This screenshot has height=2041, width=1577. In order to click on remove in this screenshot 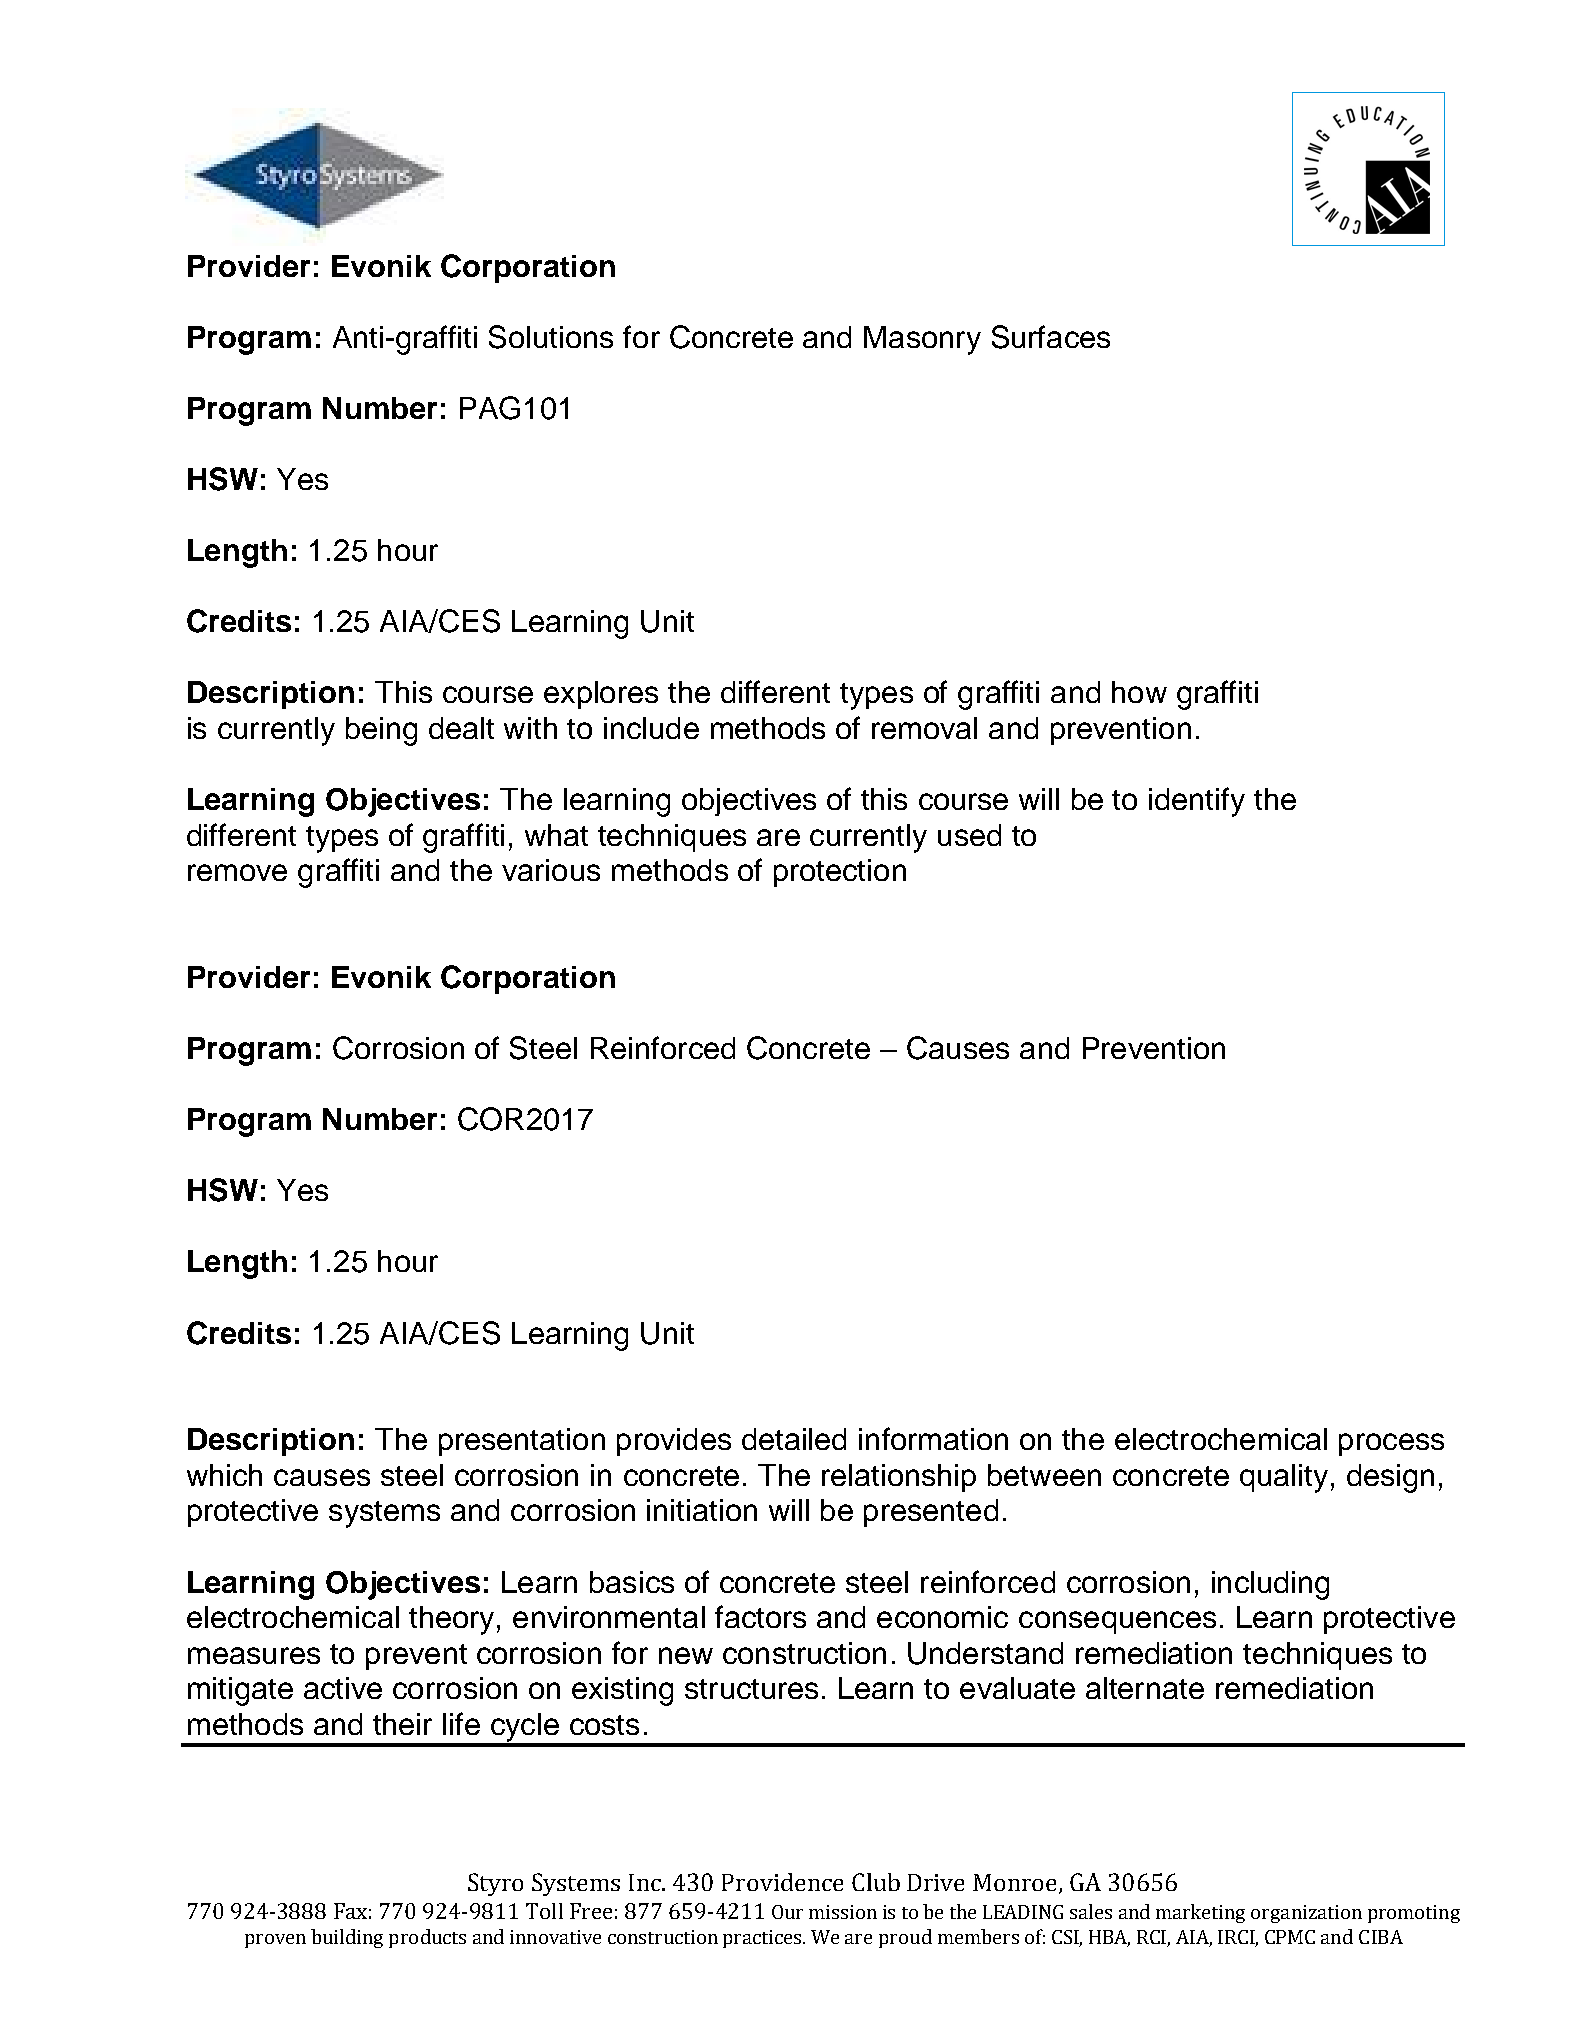, I will do `click(237, 872)`.
